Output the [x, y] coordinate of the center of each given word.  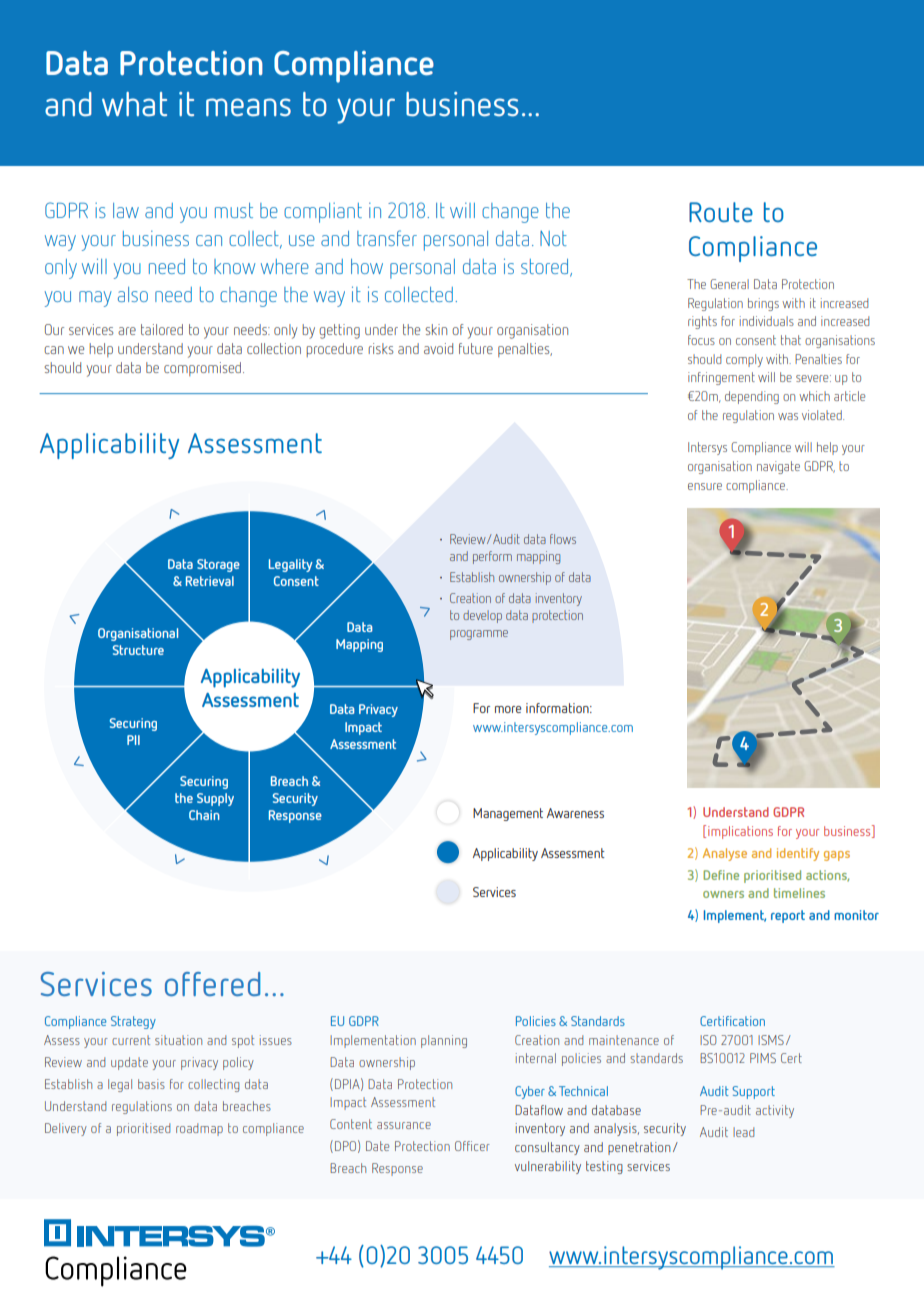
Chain [204, 815]
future [476, 348]
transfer [387, 238]
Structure [138, 650]
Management [508, 814]
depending [752, 397]
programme [479, 635]
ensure [705, 486]
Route [721, 212]
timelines [799, 893]
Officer [472, 1146]
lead [743, 1132]
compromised [204, 369]
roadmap [199, 1129]
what [134, 104]
